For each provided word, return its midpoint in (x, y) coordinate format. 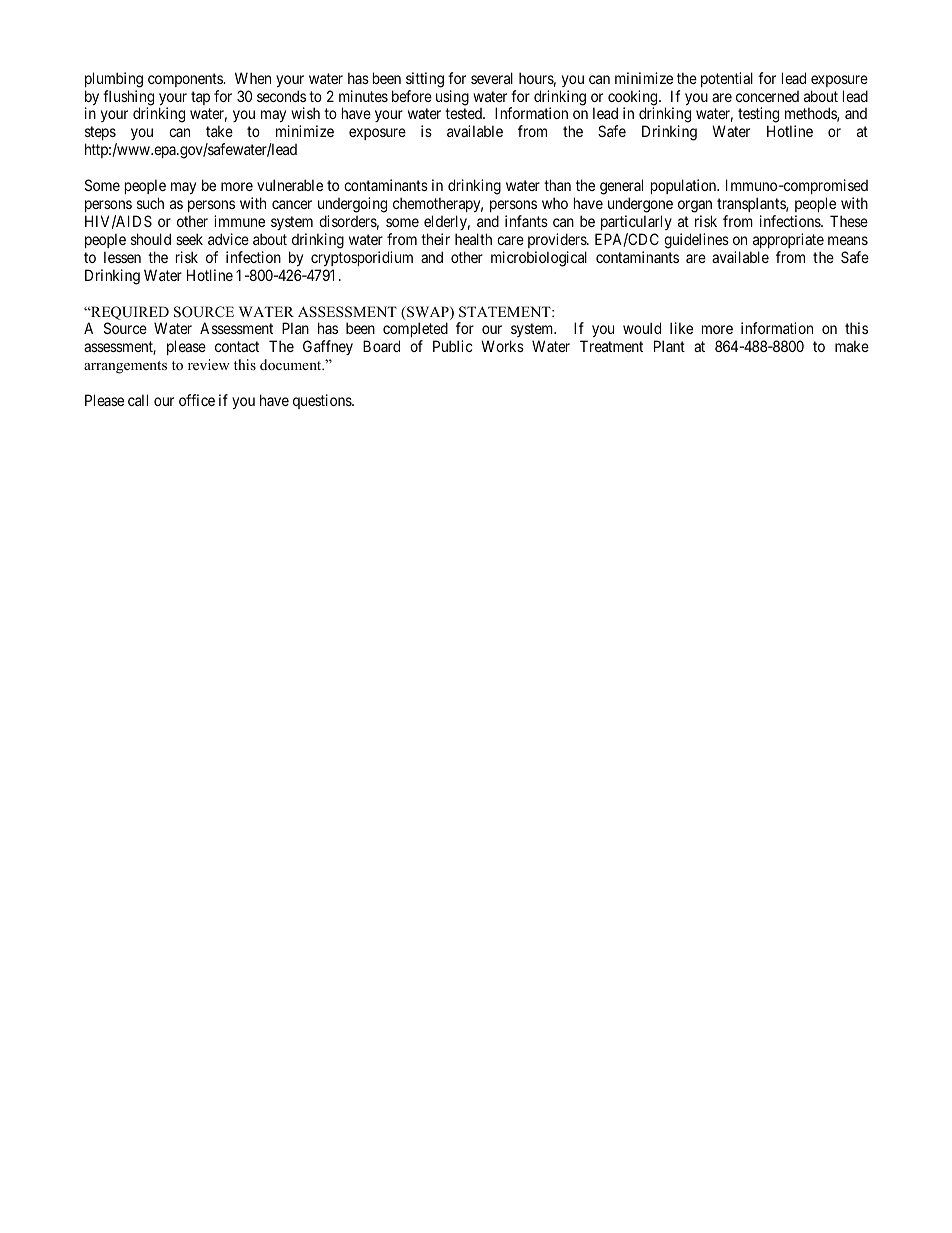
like (681, 328)
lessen (122, 257)
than (557, 185)
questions (323, 401)
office (197, 400)
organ (695, 206)
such (150, 203)
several (492, 78)
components (186, 80)
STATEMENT (506, 312)
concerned (767, 96)
